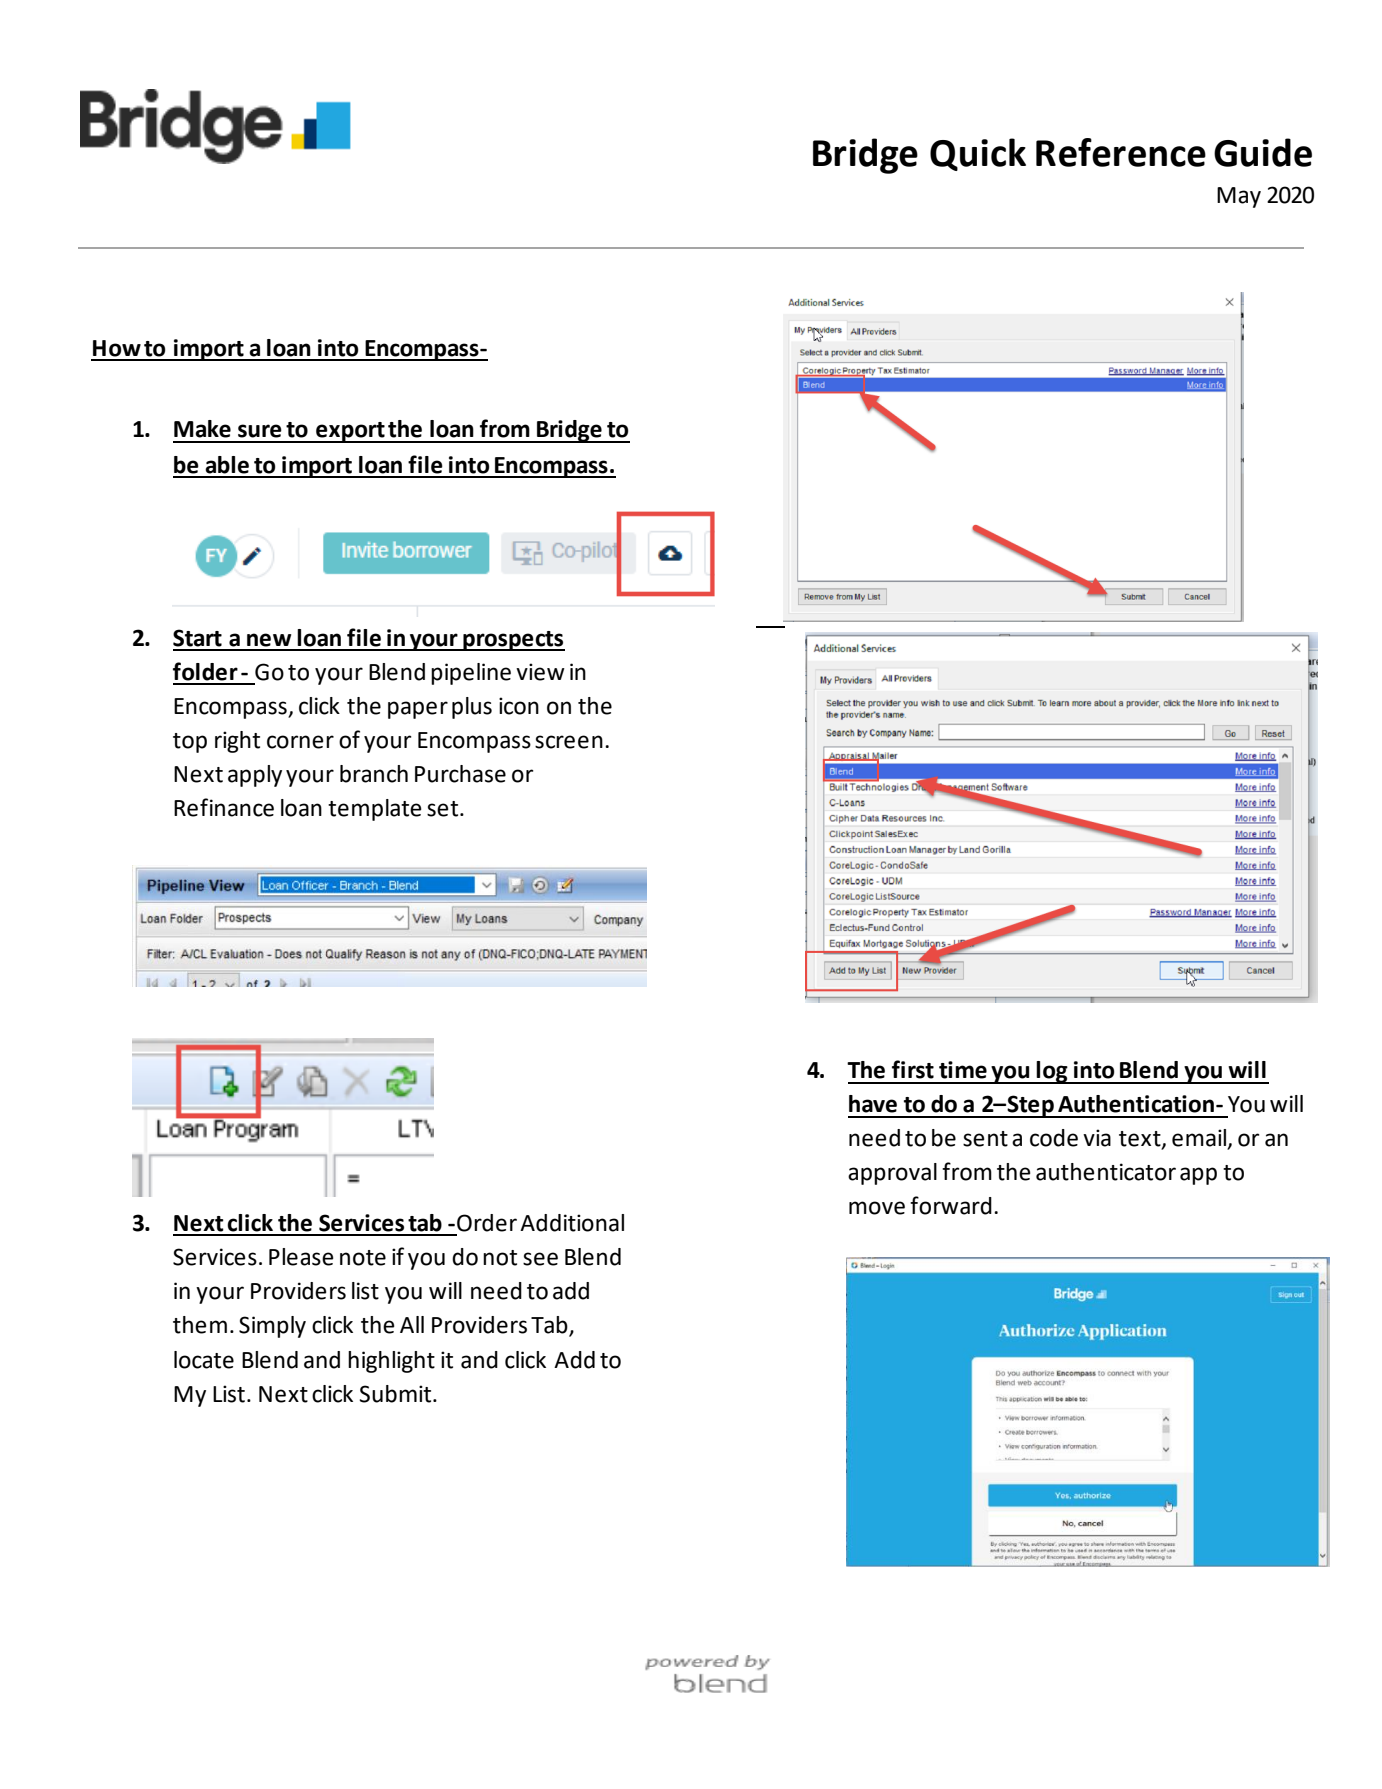 This document has height=1789, width=1382. Describe the element at coordinates (374, 774) in the document. I see `branch` at that location.
